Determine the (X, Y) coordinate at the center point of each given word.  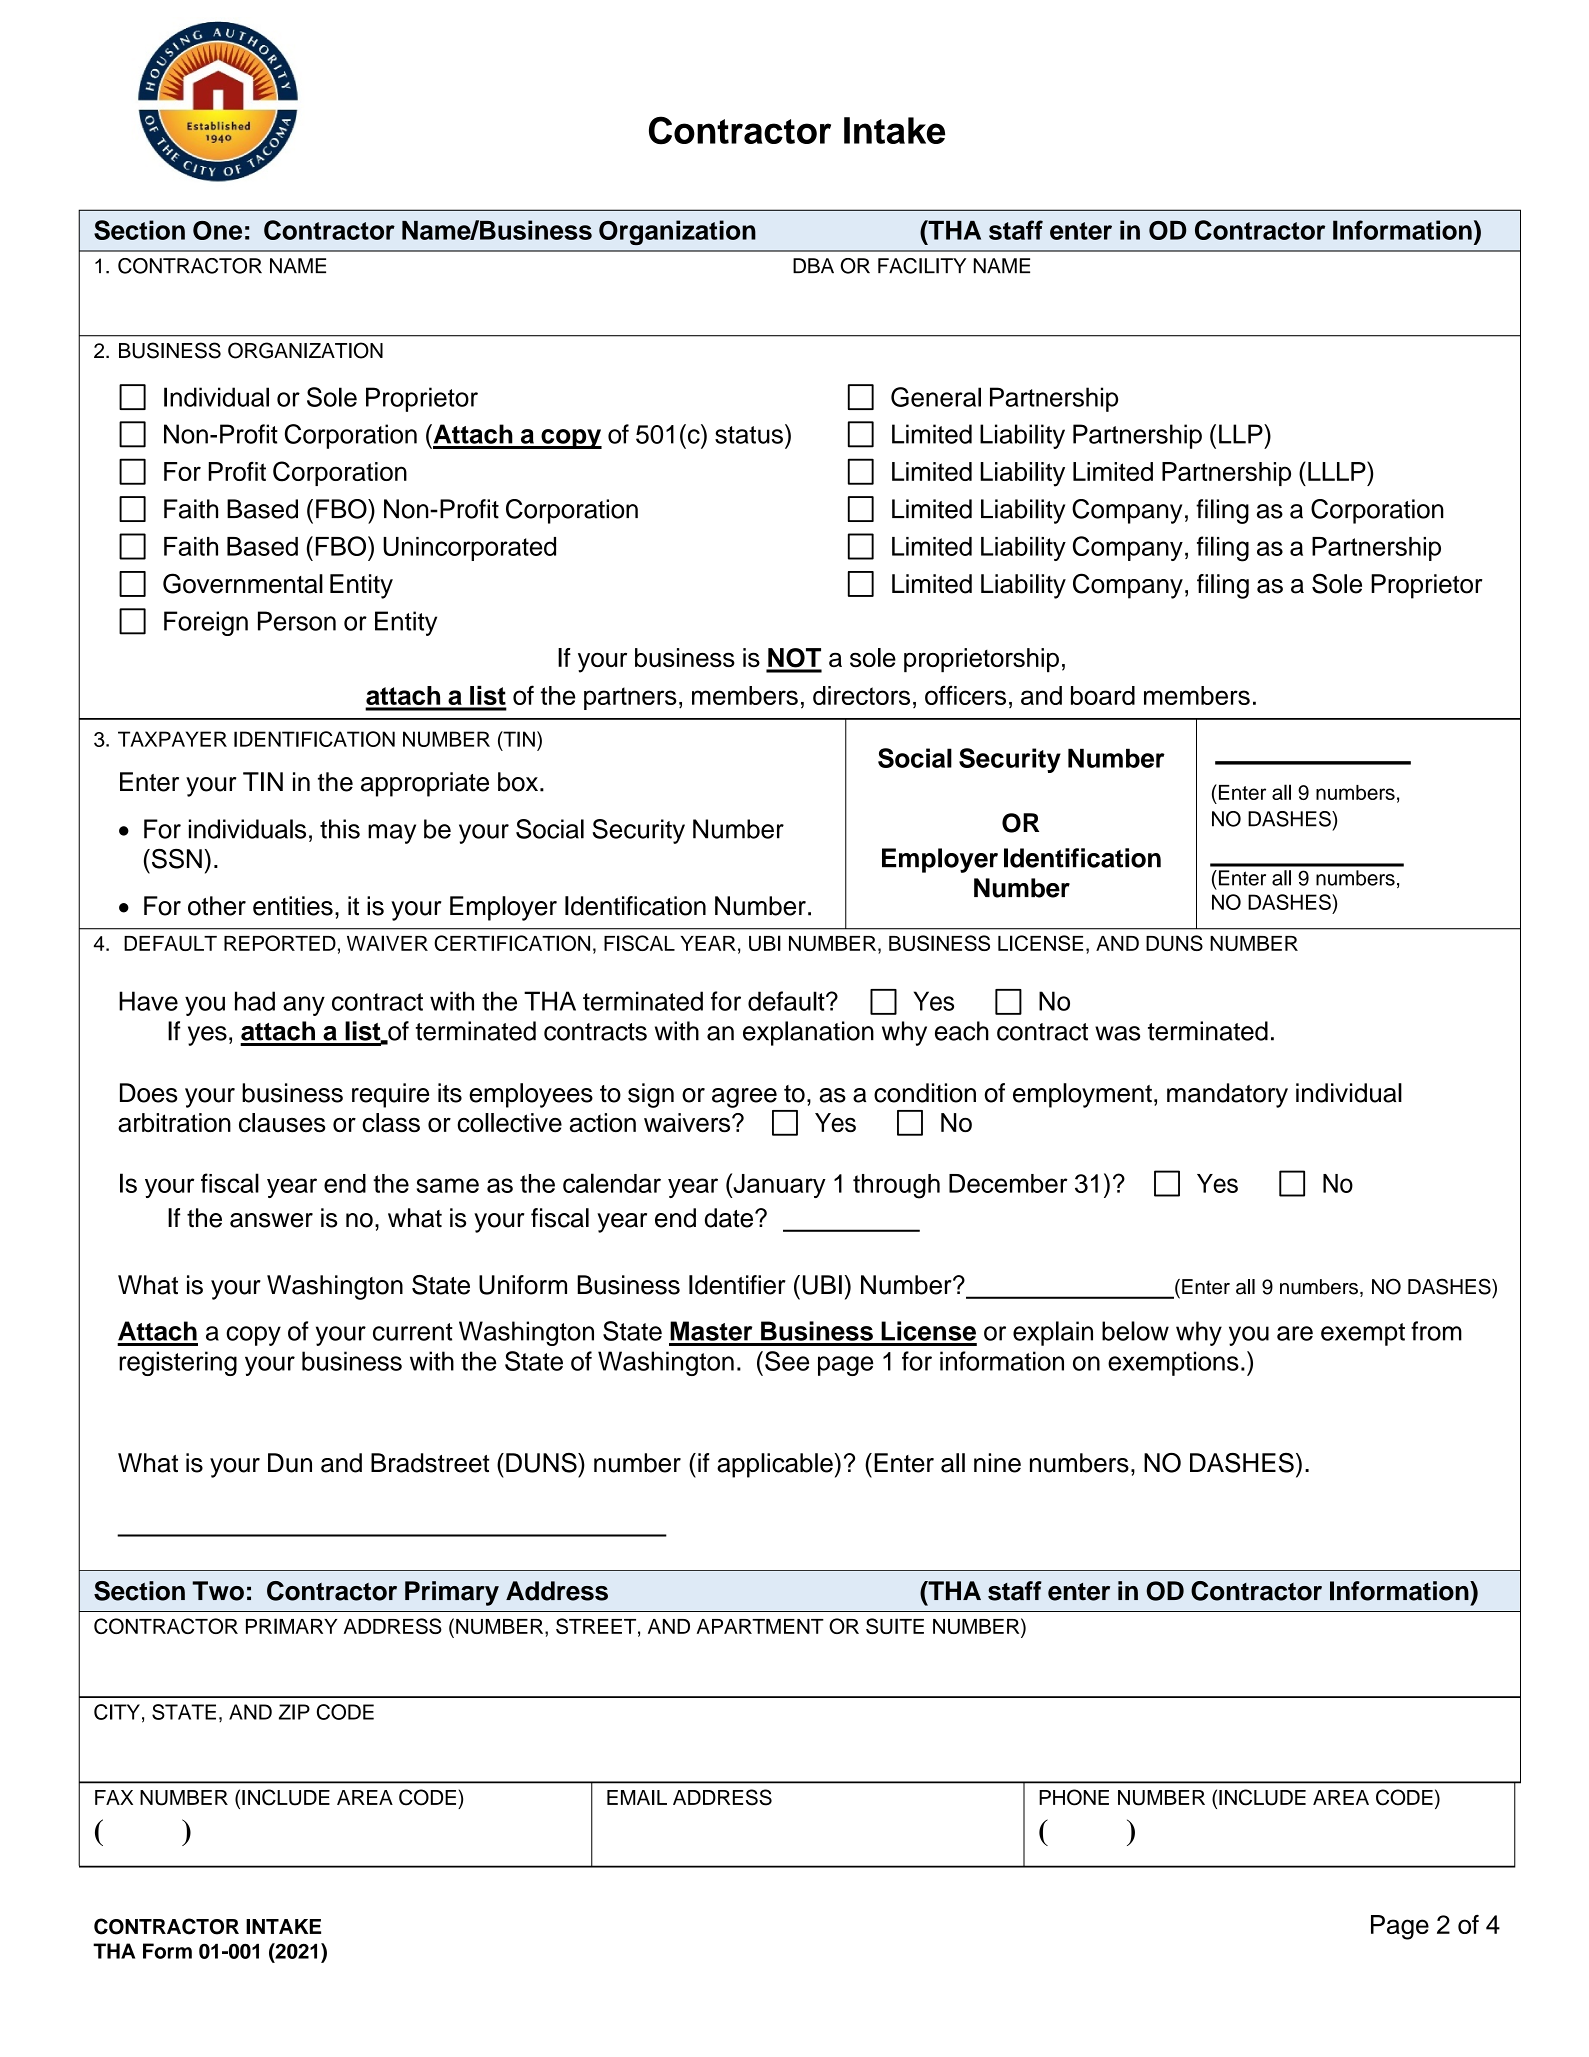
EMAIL (637, 1797)
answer (271, 1220)
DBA (813, 265)
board (1103, 695)
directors (861, 695)
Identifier (737, 1285)
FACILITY (922, 266)
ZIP (294, 1712)
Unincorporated (469, 549)
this (340, 829)
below (1135, 1331)
